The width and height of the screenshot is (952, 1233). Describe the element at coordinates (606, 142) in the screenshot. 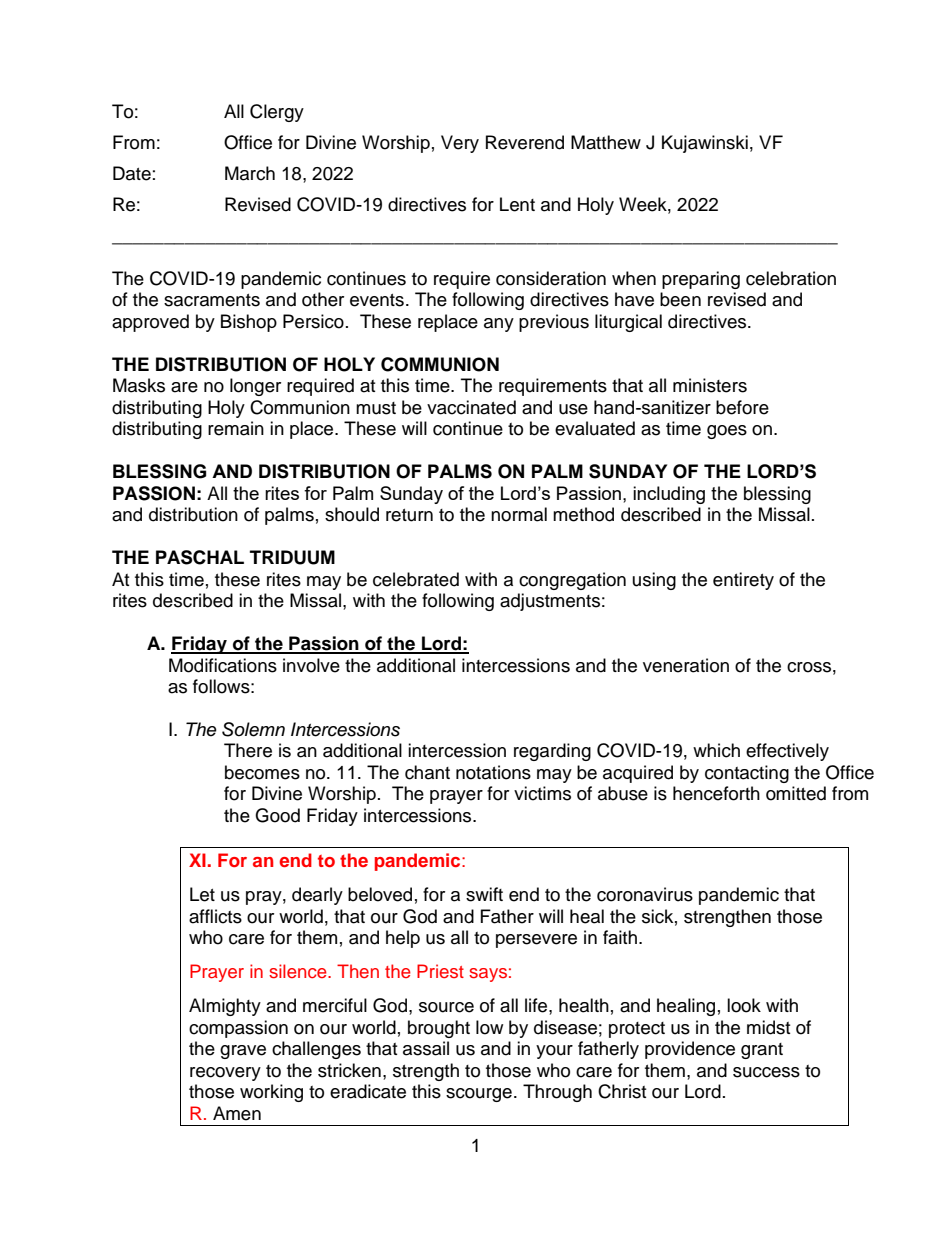

I see `Matthew` at that location.
